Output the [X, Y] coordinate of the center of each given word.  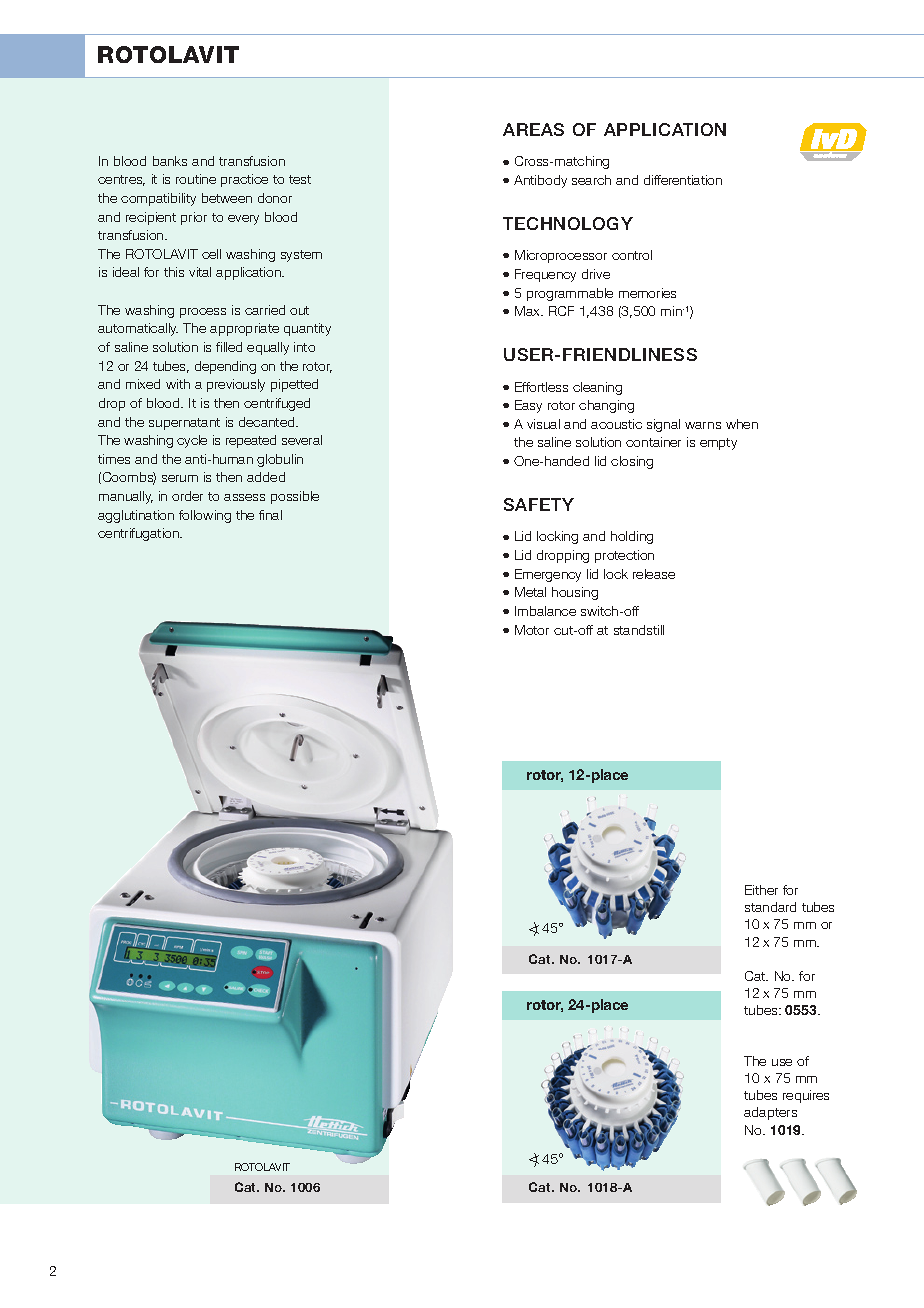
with [178, 384]
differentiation [683, 180]
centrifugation [140, 534]
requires [806, 1096]
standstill [639, 630]
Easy [528, 406]
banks [170, 161]
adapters [770, 1113]
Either [761, 890]
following [205, 516]
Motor [532, 630]
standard [770, 907]
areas [533, 129]
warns [703, 425]
